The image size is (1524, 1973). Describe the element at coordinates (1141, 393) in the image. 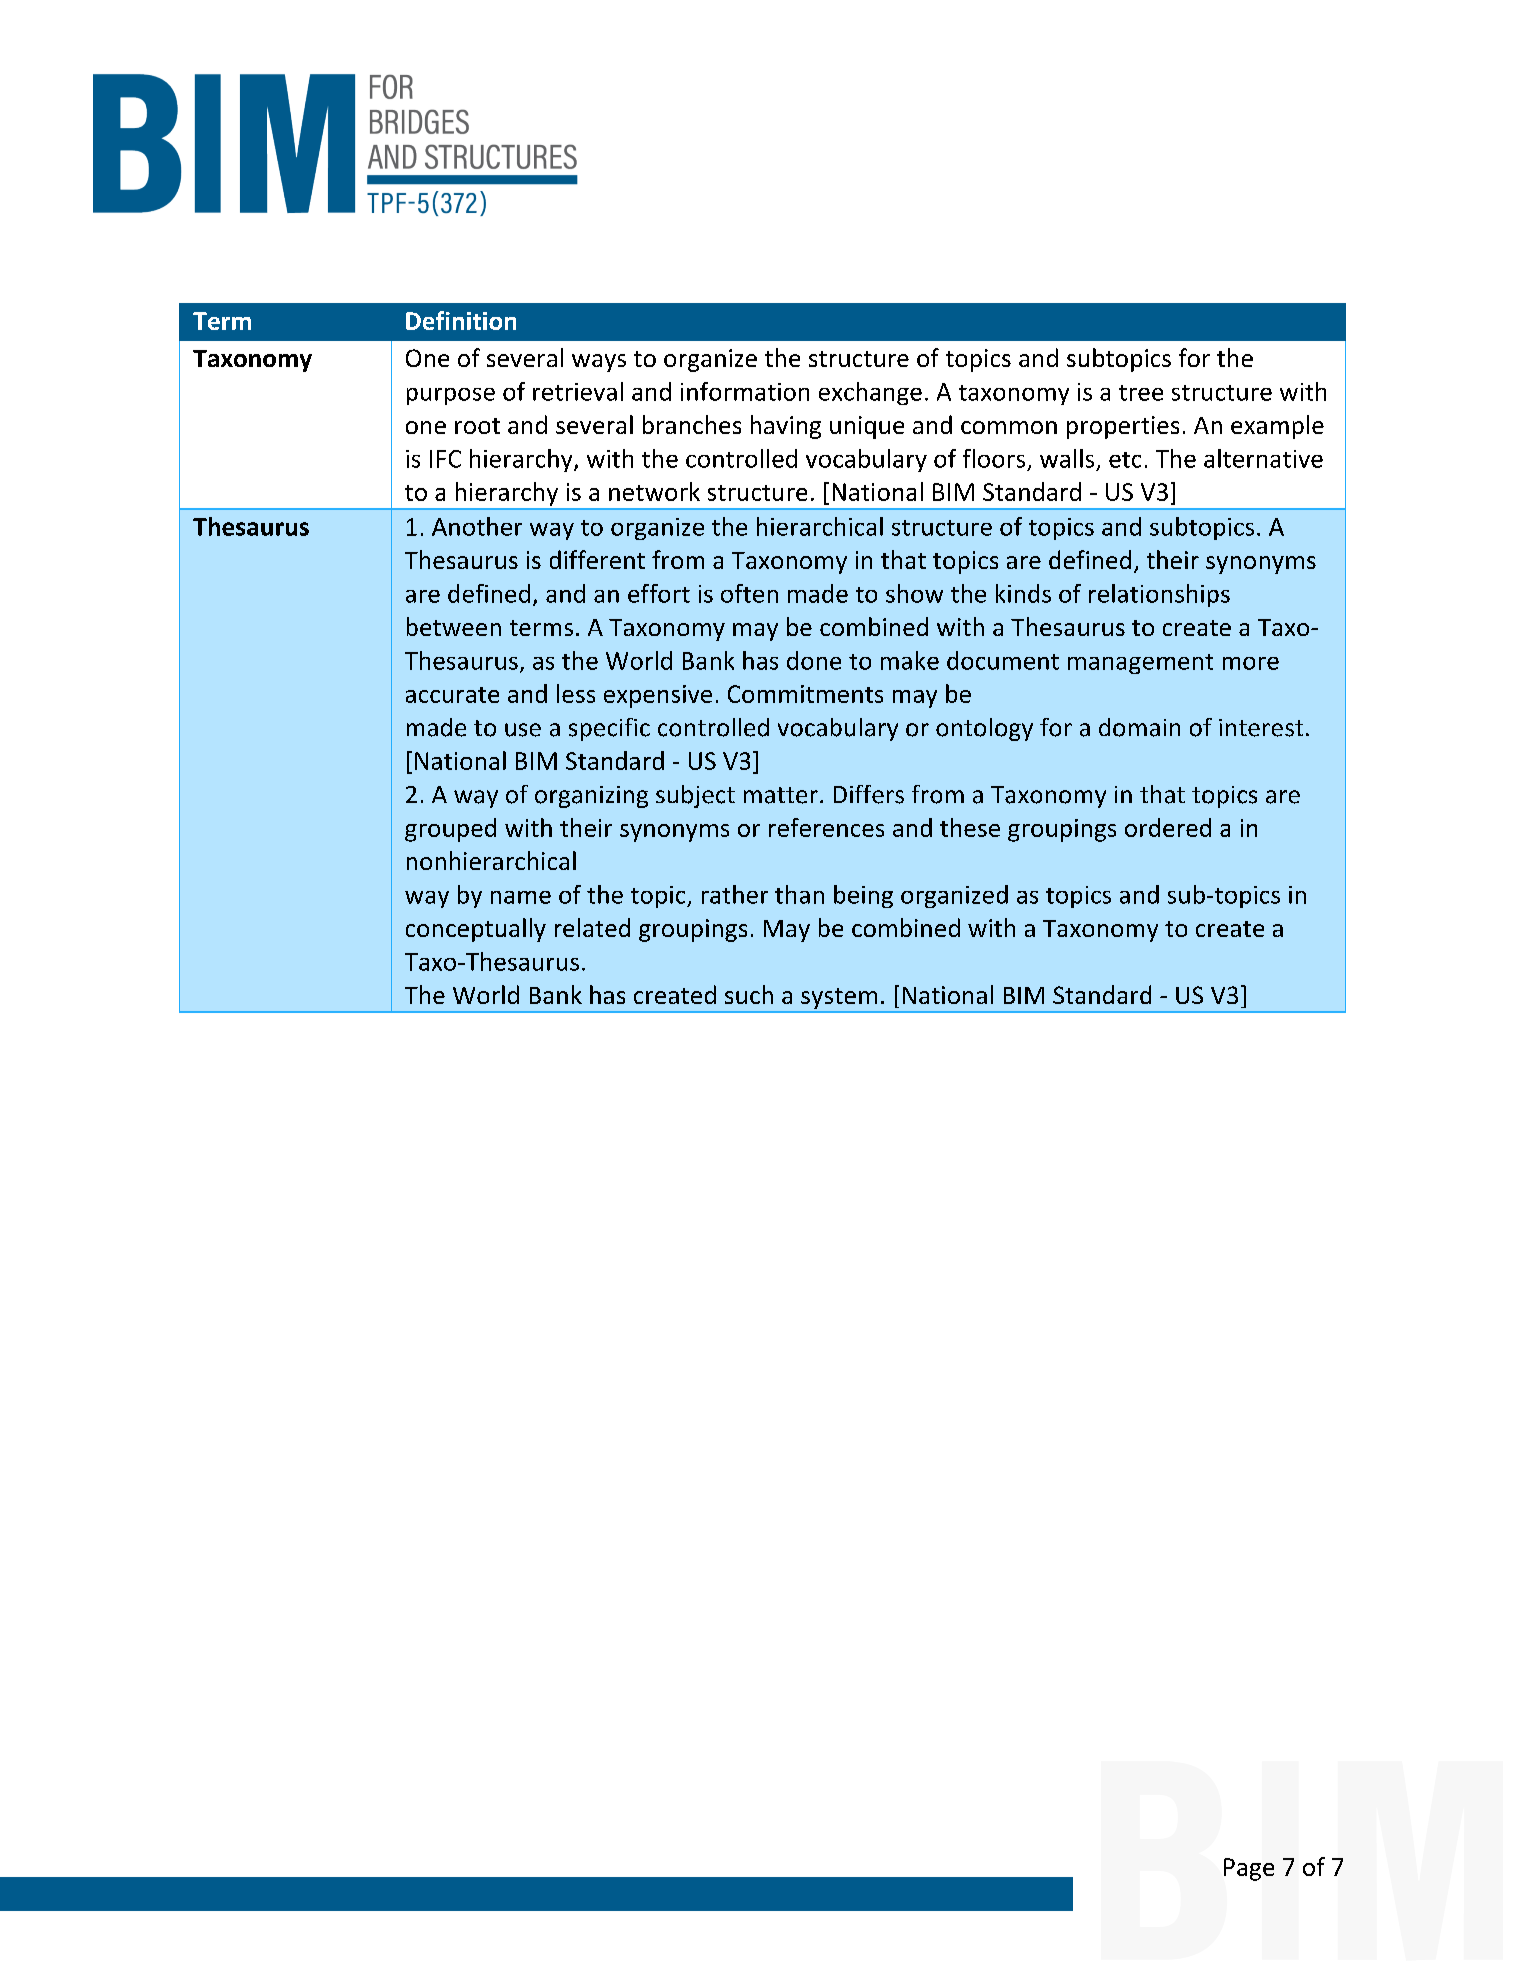

I see `tree` at that location.
